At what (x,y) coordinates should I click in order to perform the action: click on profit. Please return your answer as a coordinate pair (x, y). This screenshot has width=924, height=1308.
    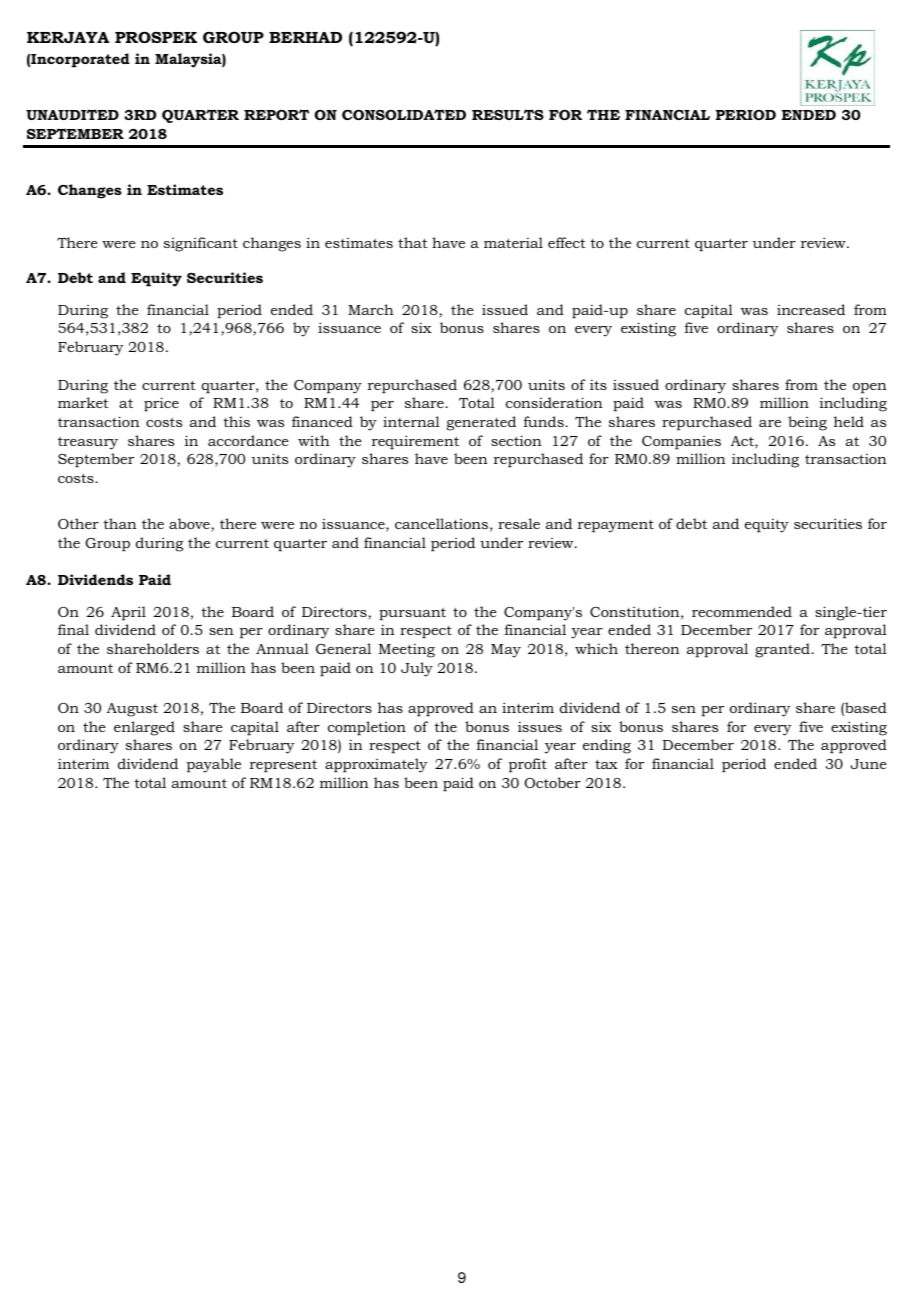
    Looking at the image, I should click on (528, 765).
